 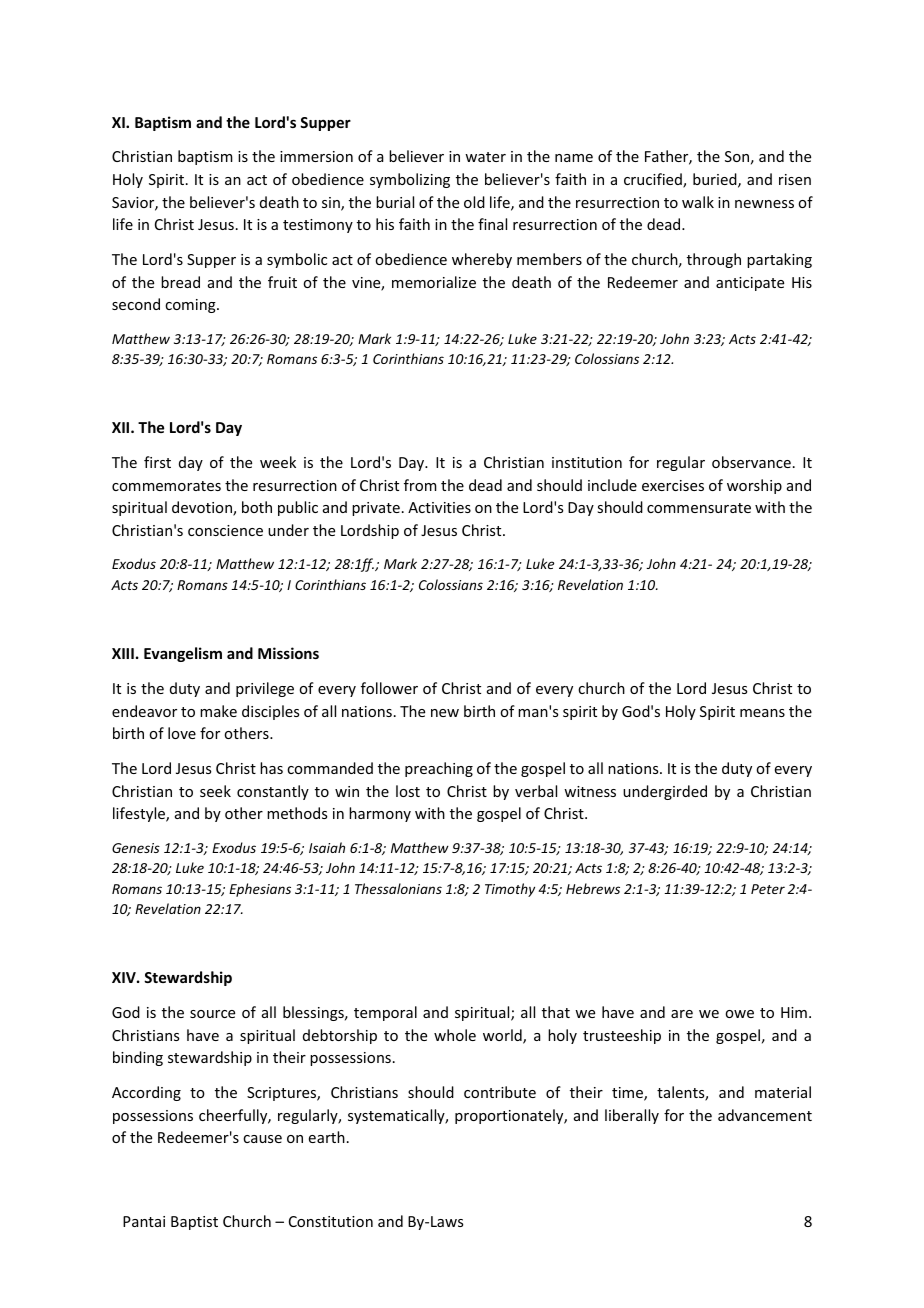 What do you see at coordinates (218, 711) in the screenshot?
I see `make` at bounding box center [218, 711].
